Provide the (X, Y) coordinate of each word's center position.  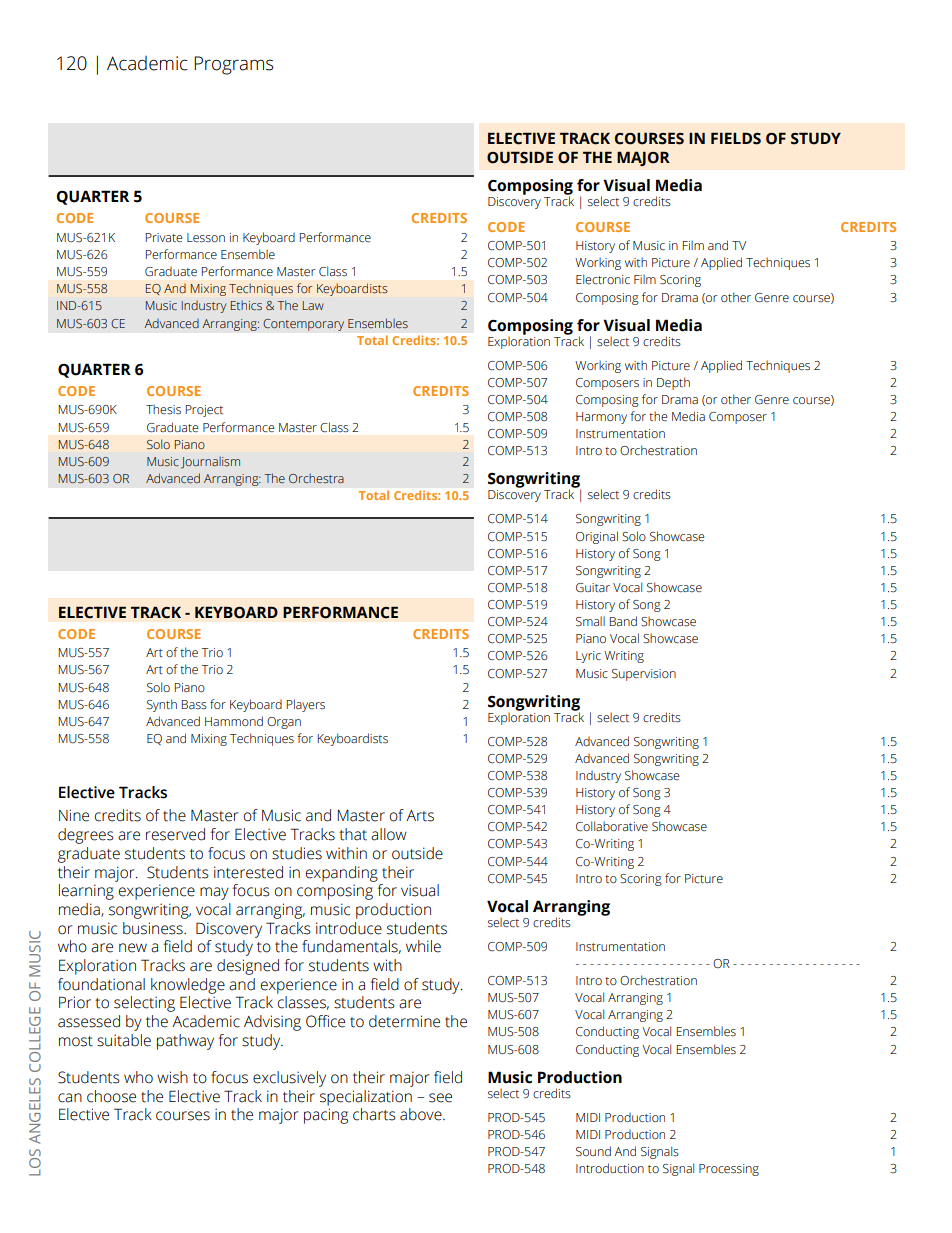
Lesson (206, 238)
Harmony (601, 418)
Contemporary (303, 325)
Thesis (163, 409)
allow (389, 834)
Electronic (603, 279)
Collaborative (612, 826)
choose (111, 1096)
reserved (175, 834)
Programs (234, 65)
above (422, 1114)
